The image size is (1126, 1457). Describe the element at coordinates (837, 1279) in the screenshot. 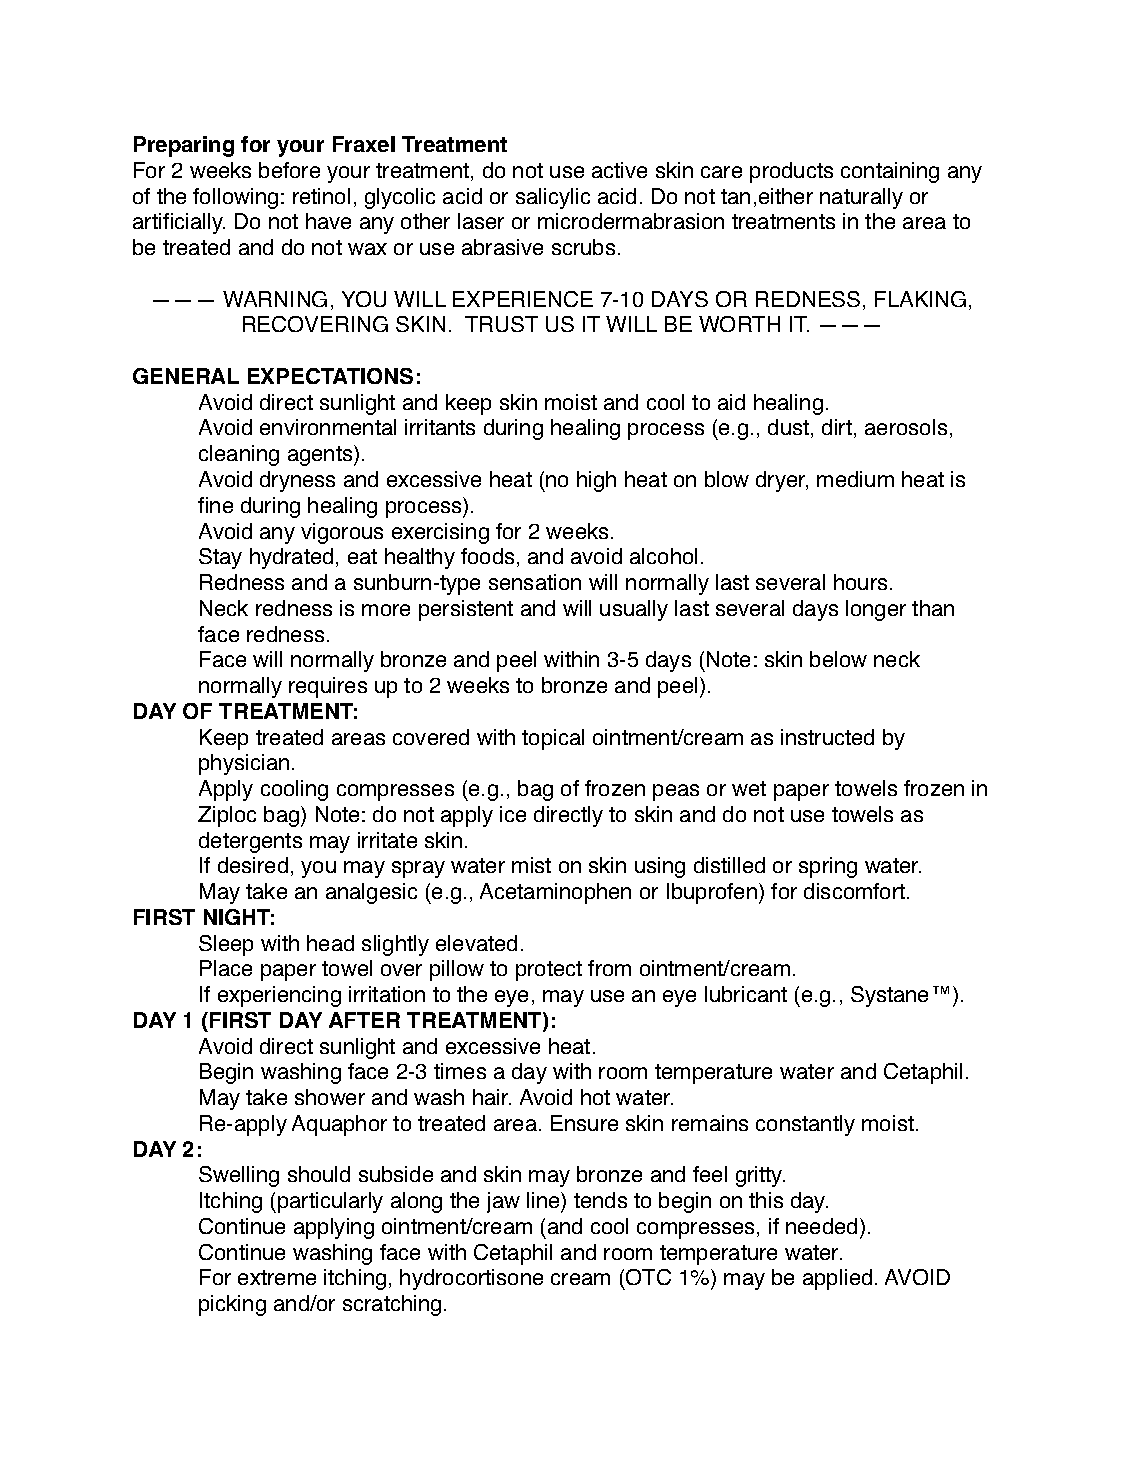

I see `applied` at that location.
